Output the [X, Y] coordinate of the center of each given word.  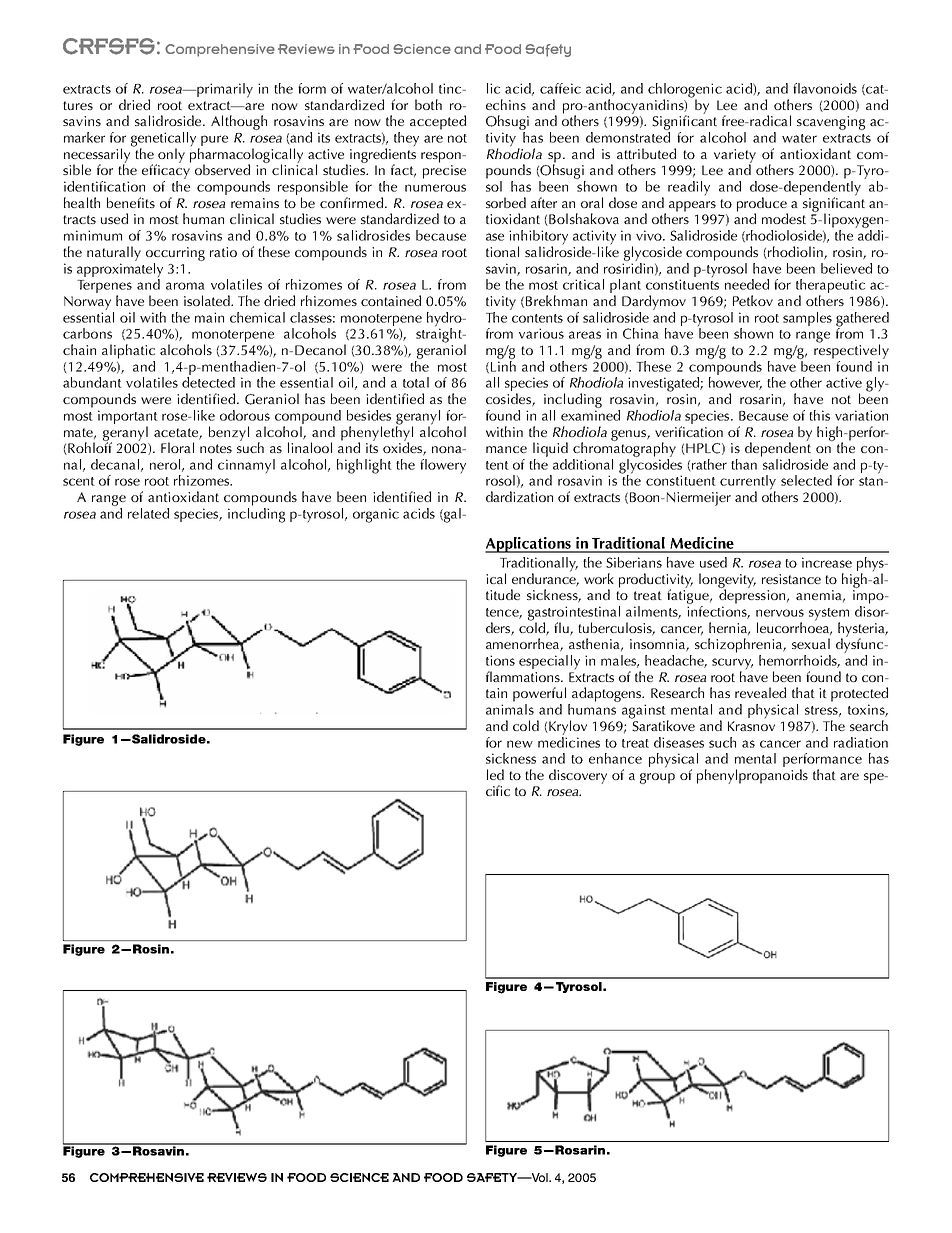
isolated [208, 300]
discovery [578, 776]
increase [827, 562]
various [541, 333]
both [428, 104]
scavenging [831, 123]
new [520, 744]
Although [239, 122]
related [148, 513]
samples [807, 319]
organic [376, 515]
